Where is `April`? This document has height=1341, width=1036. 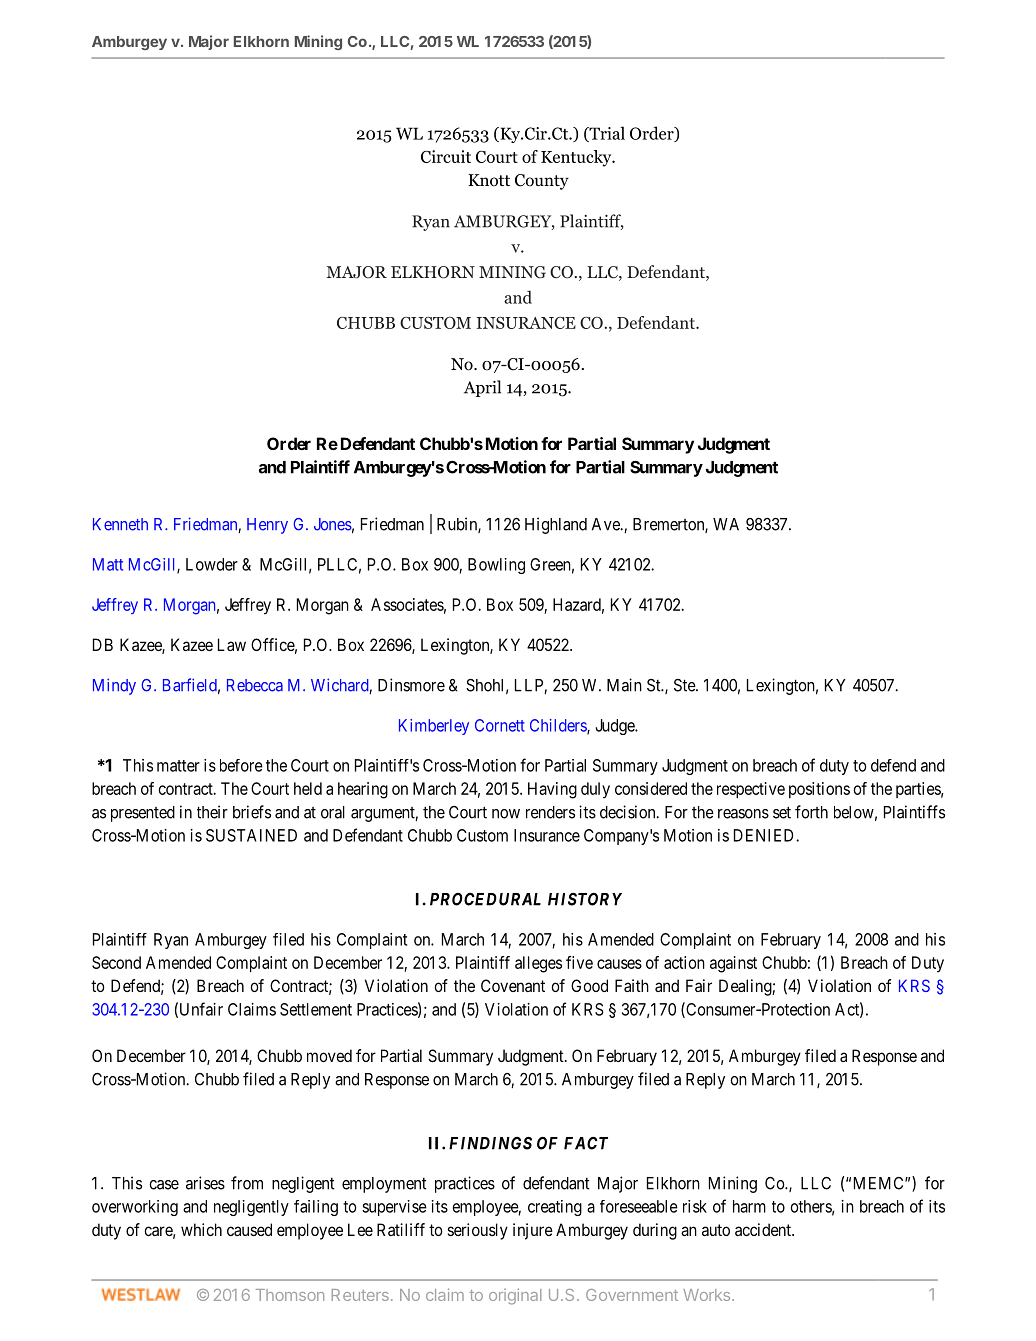 April is located at coordinates (482, 388).
